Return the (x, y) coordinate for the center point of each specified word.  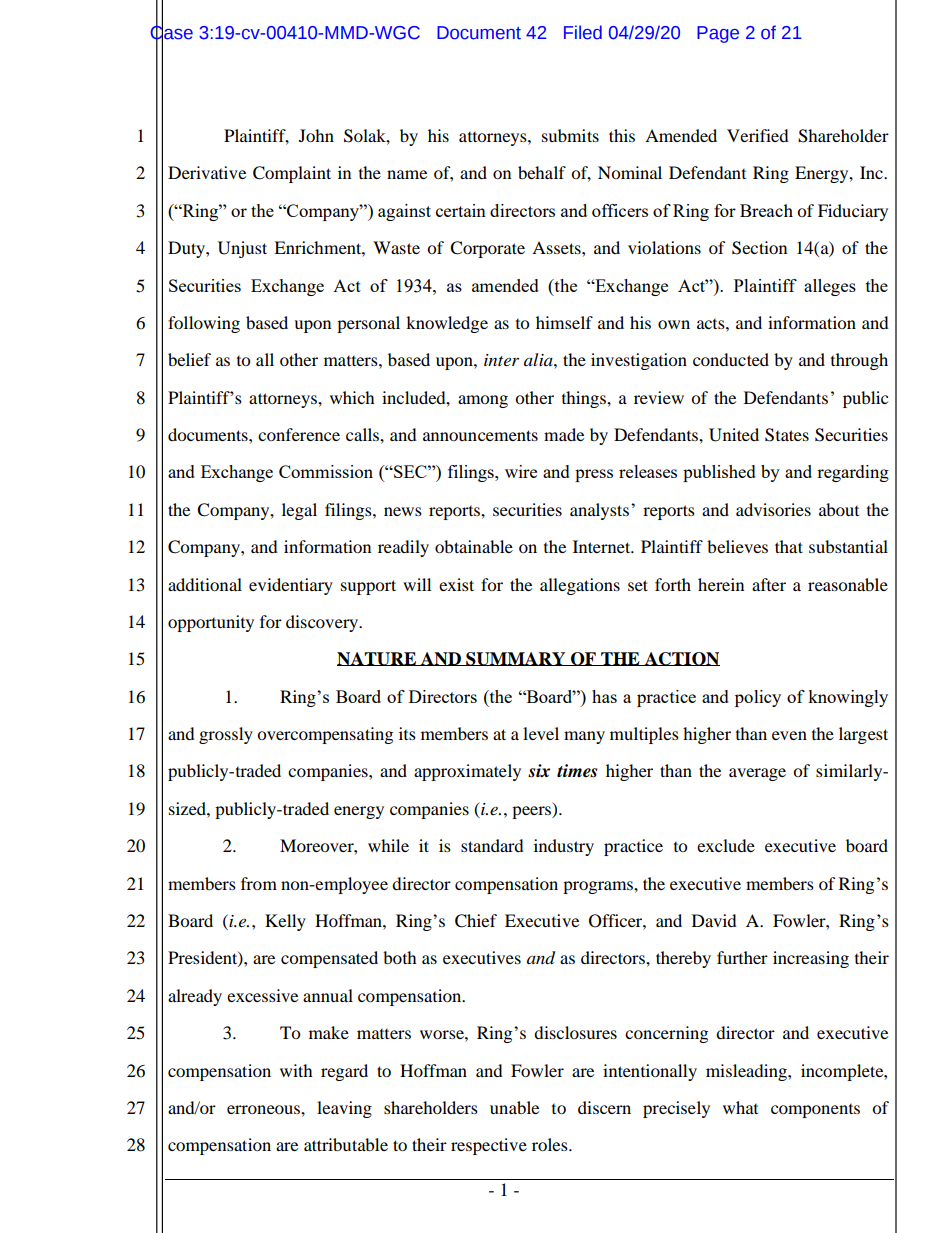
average (757, 774)
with (296, 1070)
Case (172, 32)
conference (299, 434)
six (539, 771)
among (483, 401)
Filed (583, 32)
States (787, 435)
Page (718, 34)
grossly (226, 735)
